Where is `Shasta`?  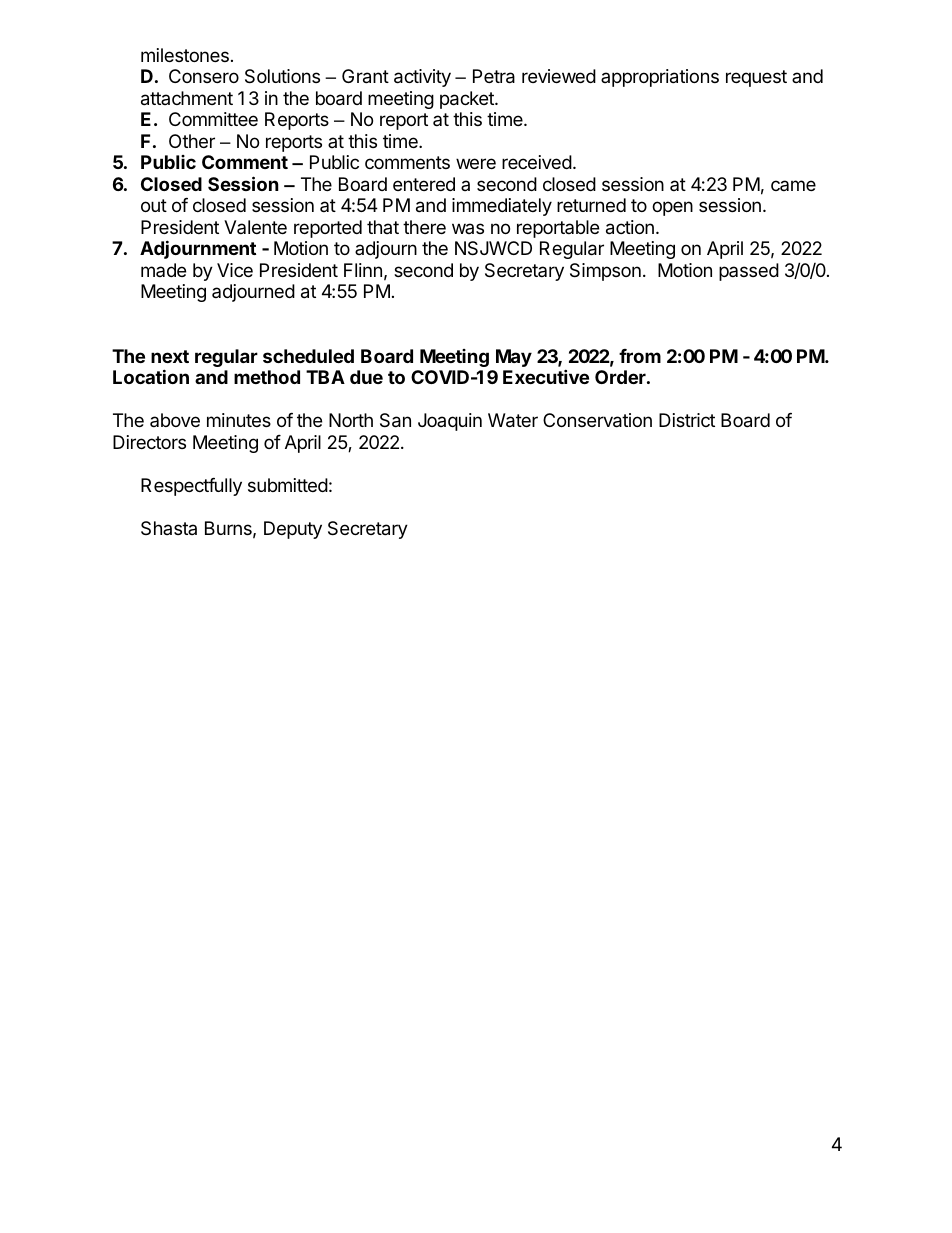 Shasta is located at coordinates (169, 528).
